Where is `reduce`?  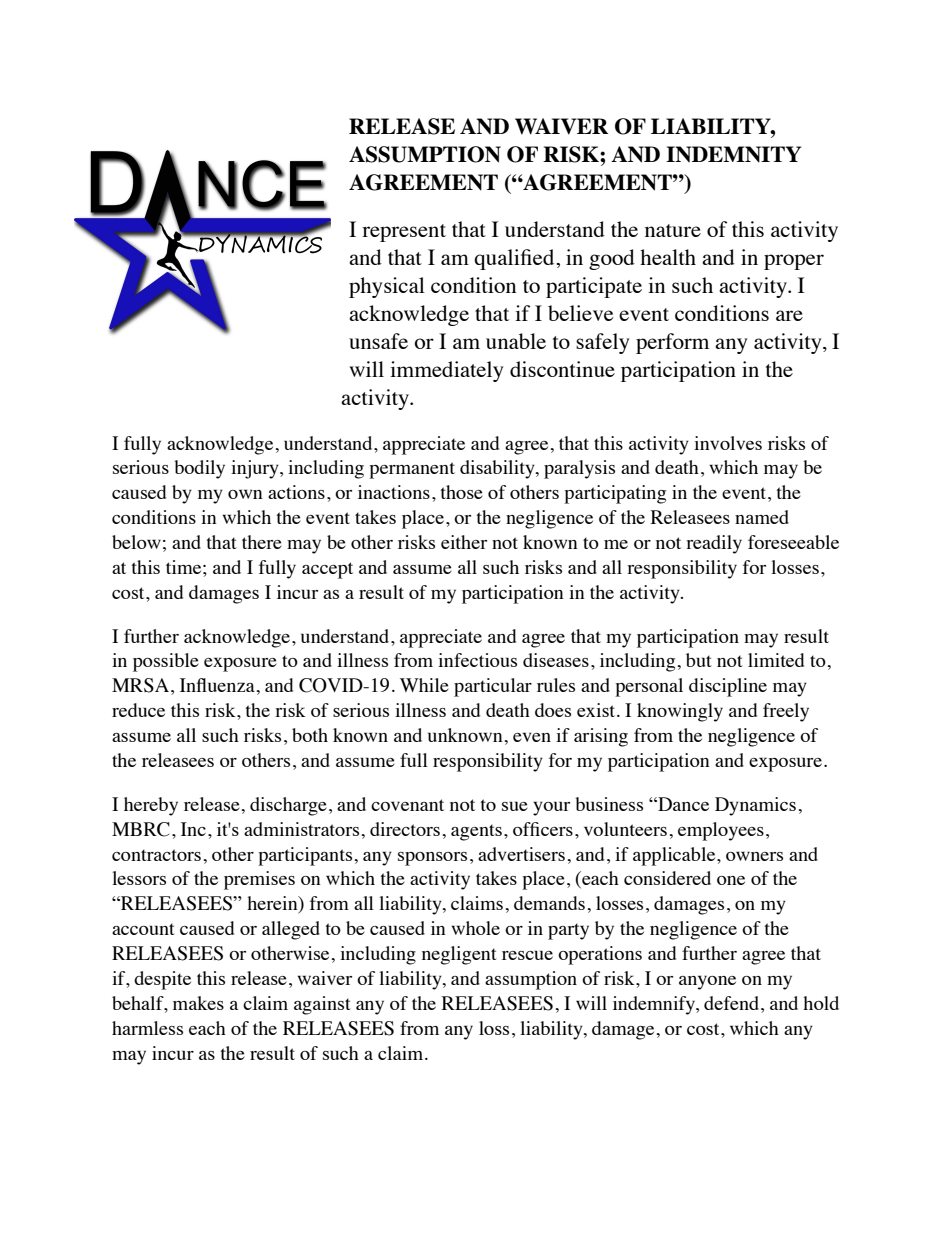 reduce is located at coordinates (138, 710).
